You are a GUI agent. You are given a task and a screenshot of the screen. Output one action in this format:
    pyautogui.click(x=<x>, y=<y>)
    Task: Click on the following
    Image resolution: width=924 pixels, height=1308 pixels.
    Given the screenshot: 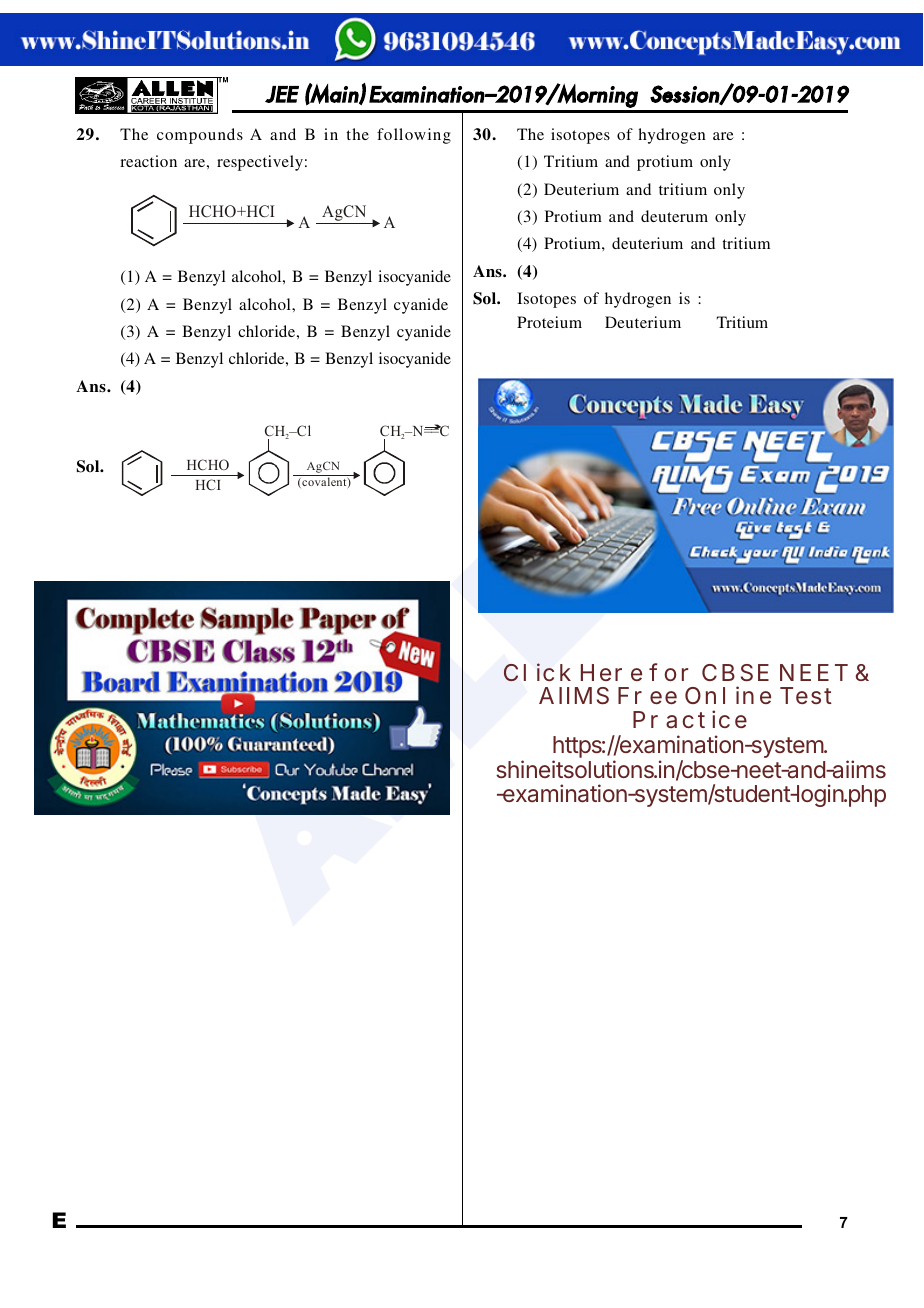 What is the action you would take?
    pyautogui.click(x=414, y=136)
